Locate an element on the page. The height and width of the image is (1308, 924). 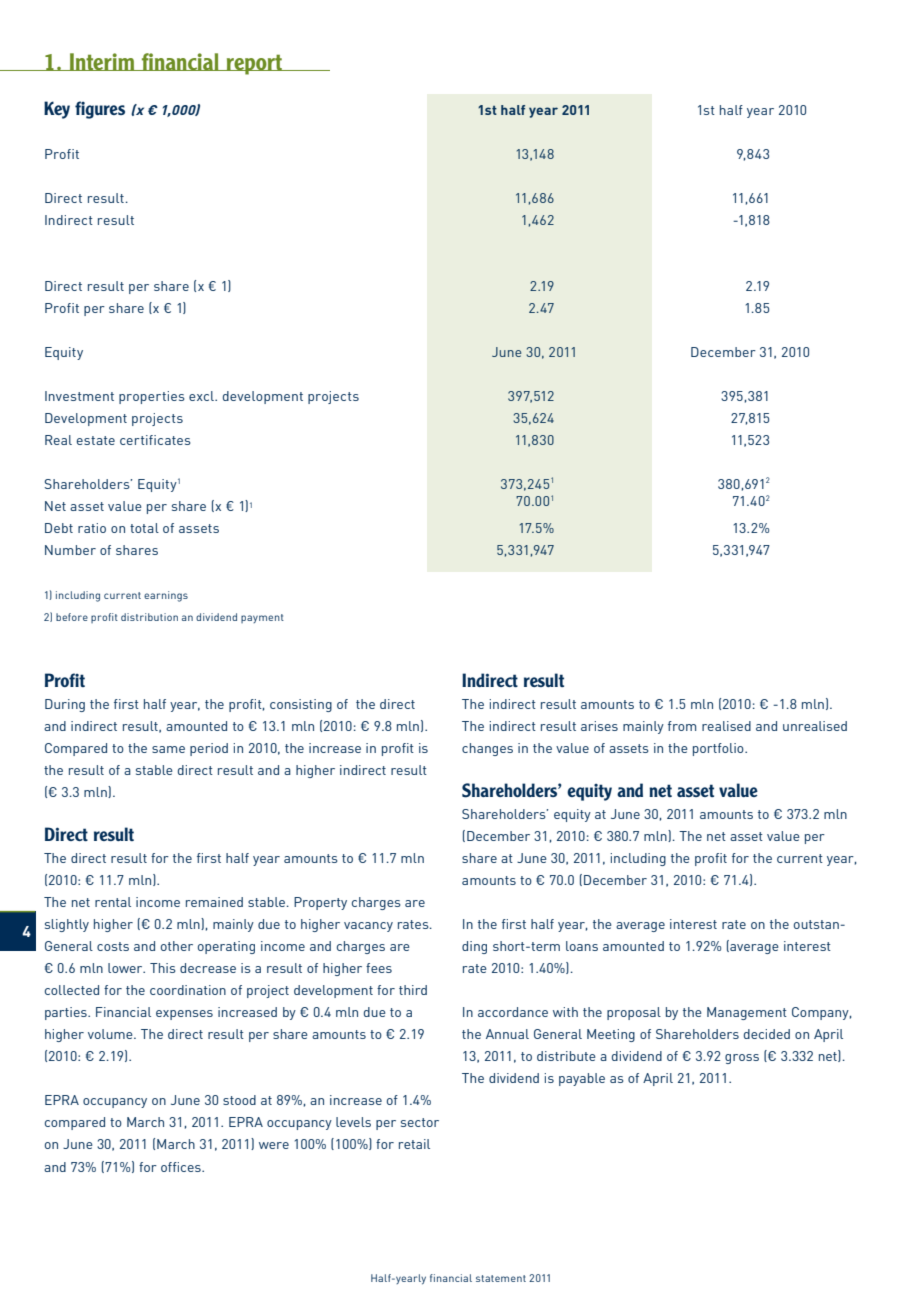
portfolio is located at coordinates (719, 749).
